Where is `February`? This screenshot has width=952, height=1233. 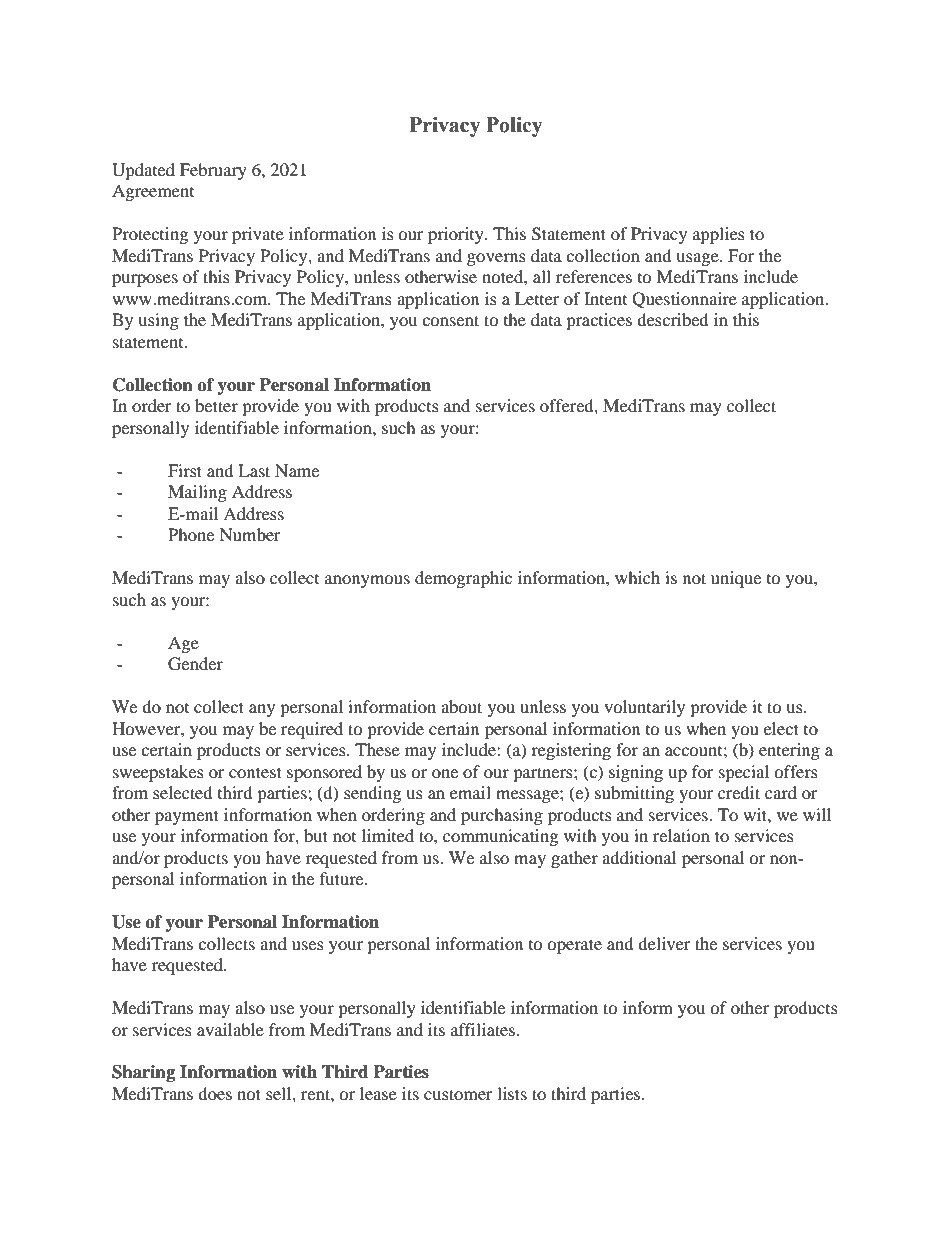
February is located at coordinates (213, 171).
